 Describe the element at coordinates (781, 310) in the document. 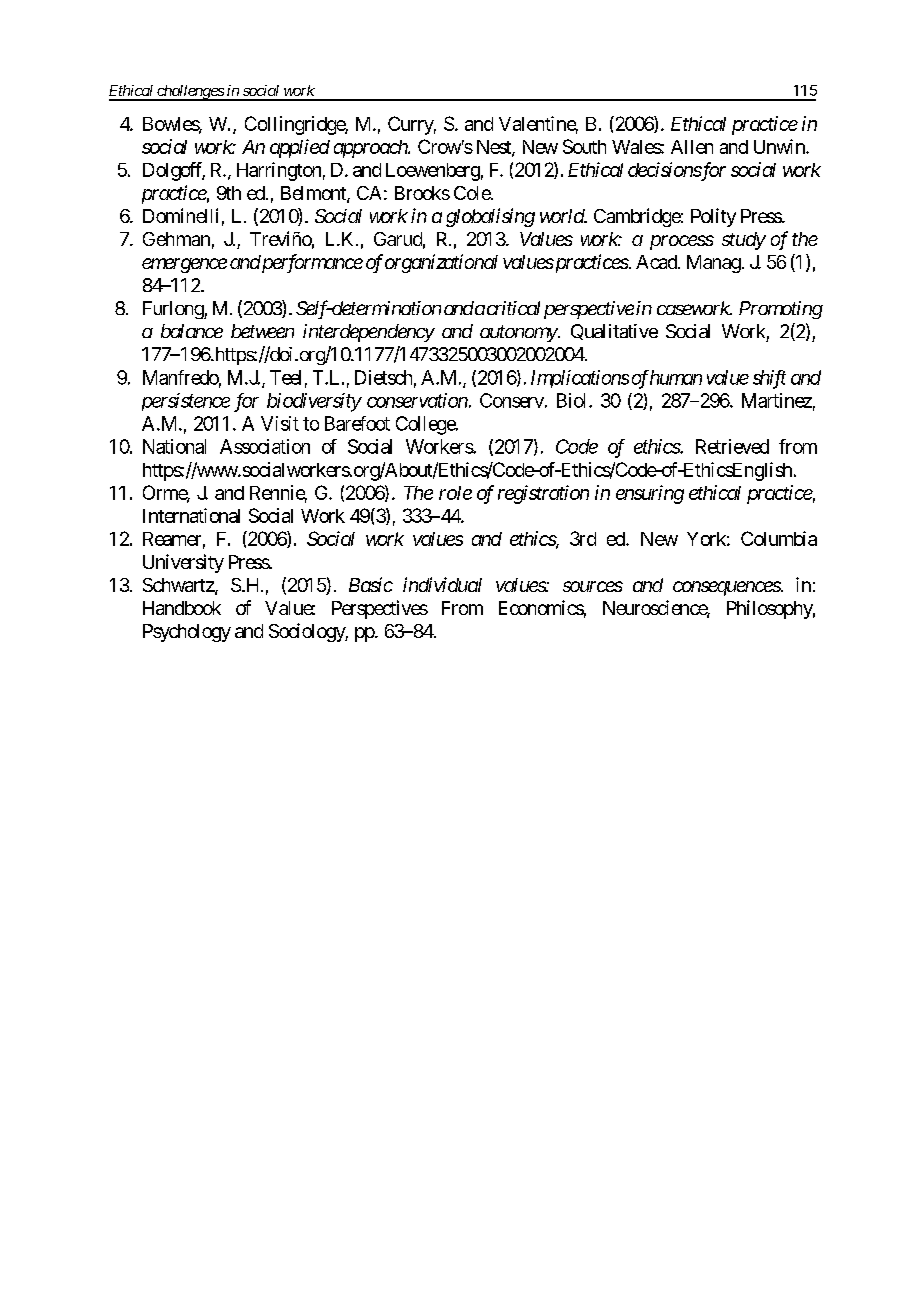

I see `Promoting` at that location.
